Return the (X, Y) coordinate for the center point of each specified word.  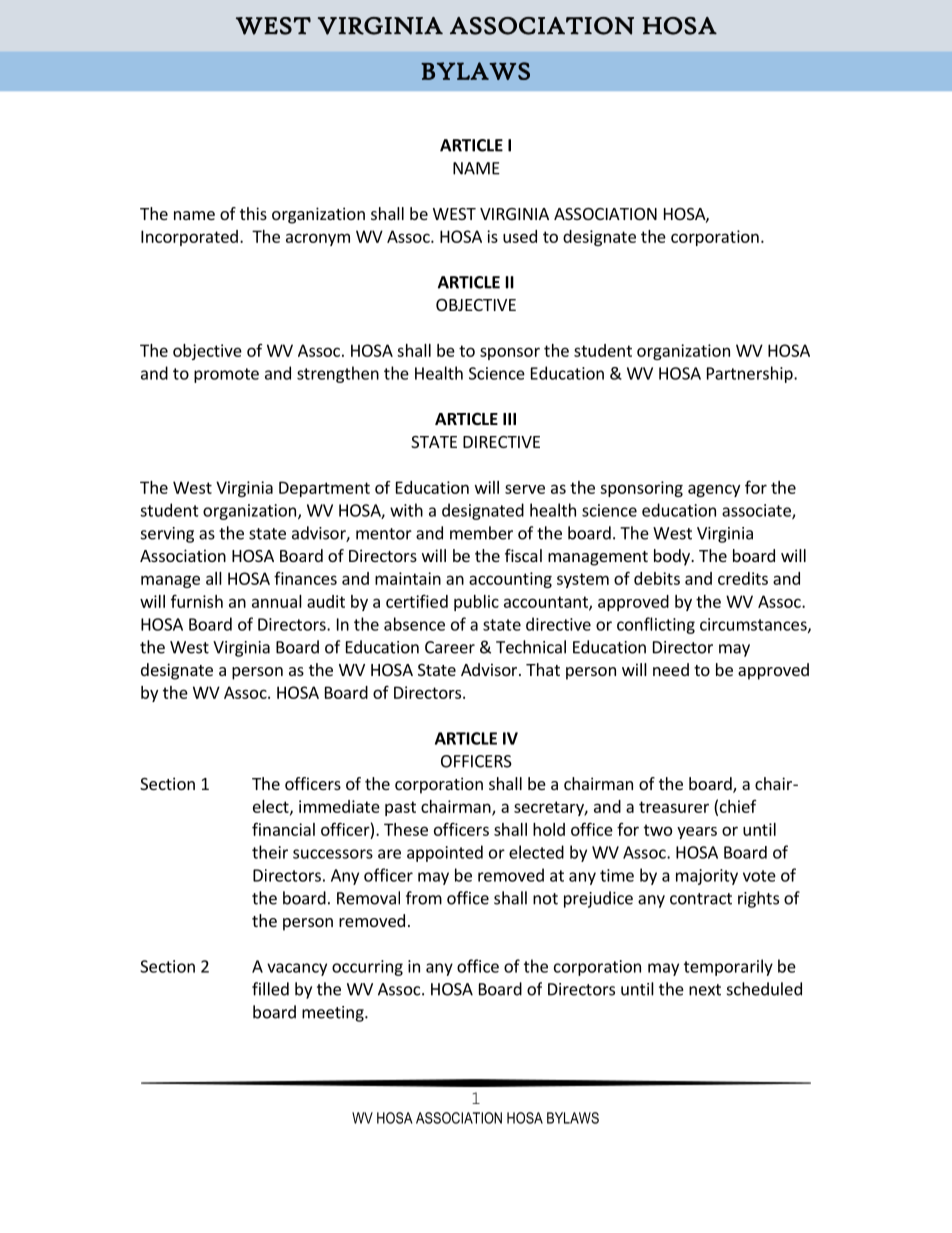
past (400, 808)
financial (283, 829)
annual (277, 601)
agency (714, 490)
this (253, 213)
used (520, 236)
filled (270, 989)
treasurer (674, 807)
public (476, 603)
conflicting (656, 625)
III (509, 419)
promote (226, 375)
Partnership (751, 374)
